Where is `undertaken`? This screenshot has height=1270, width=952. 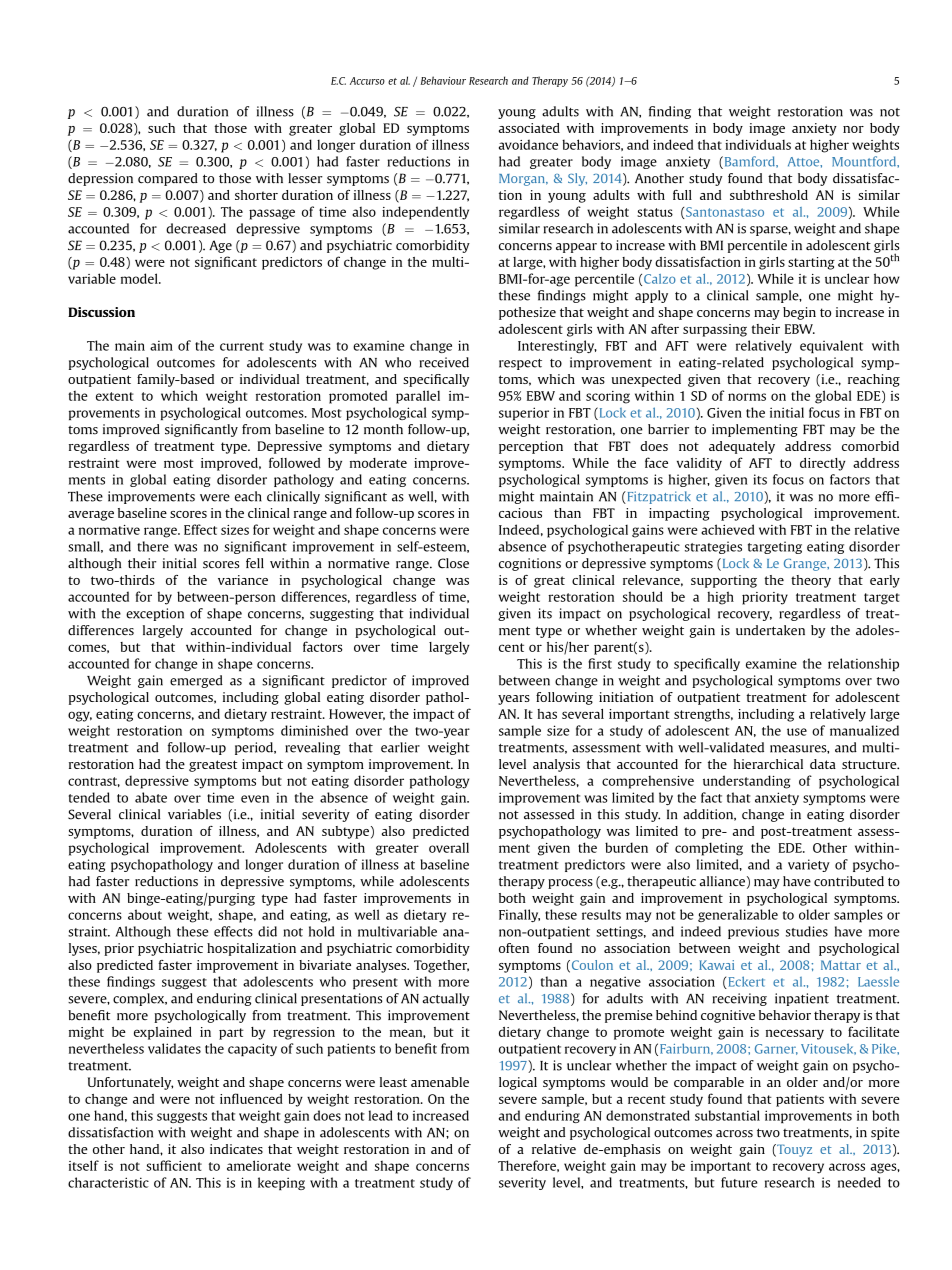
undertaken is located at coordinates (770, 630).
